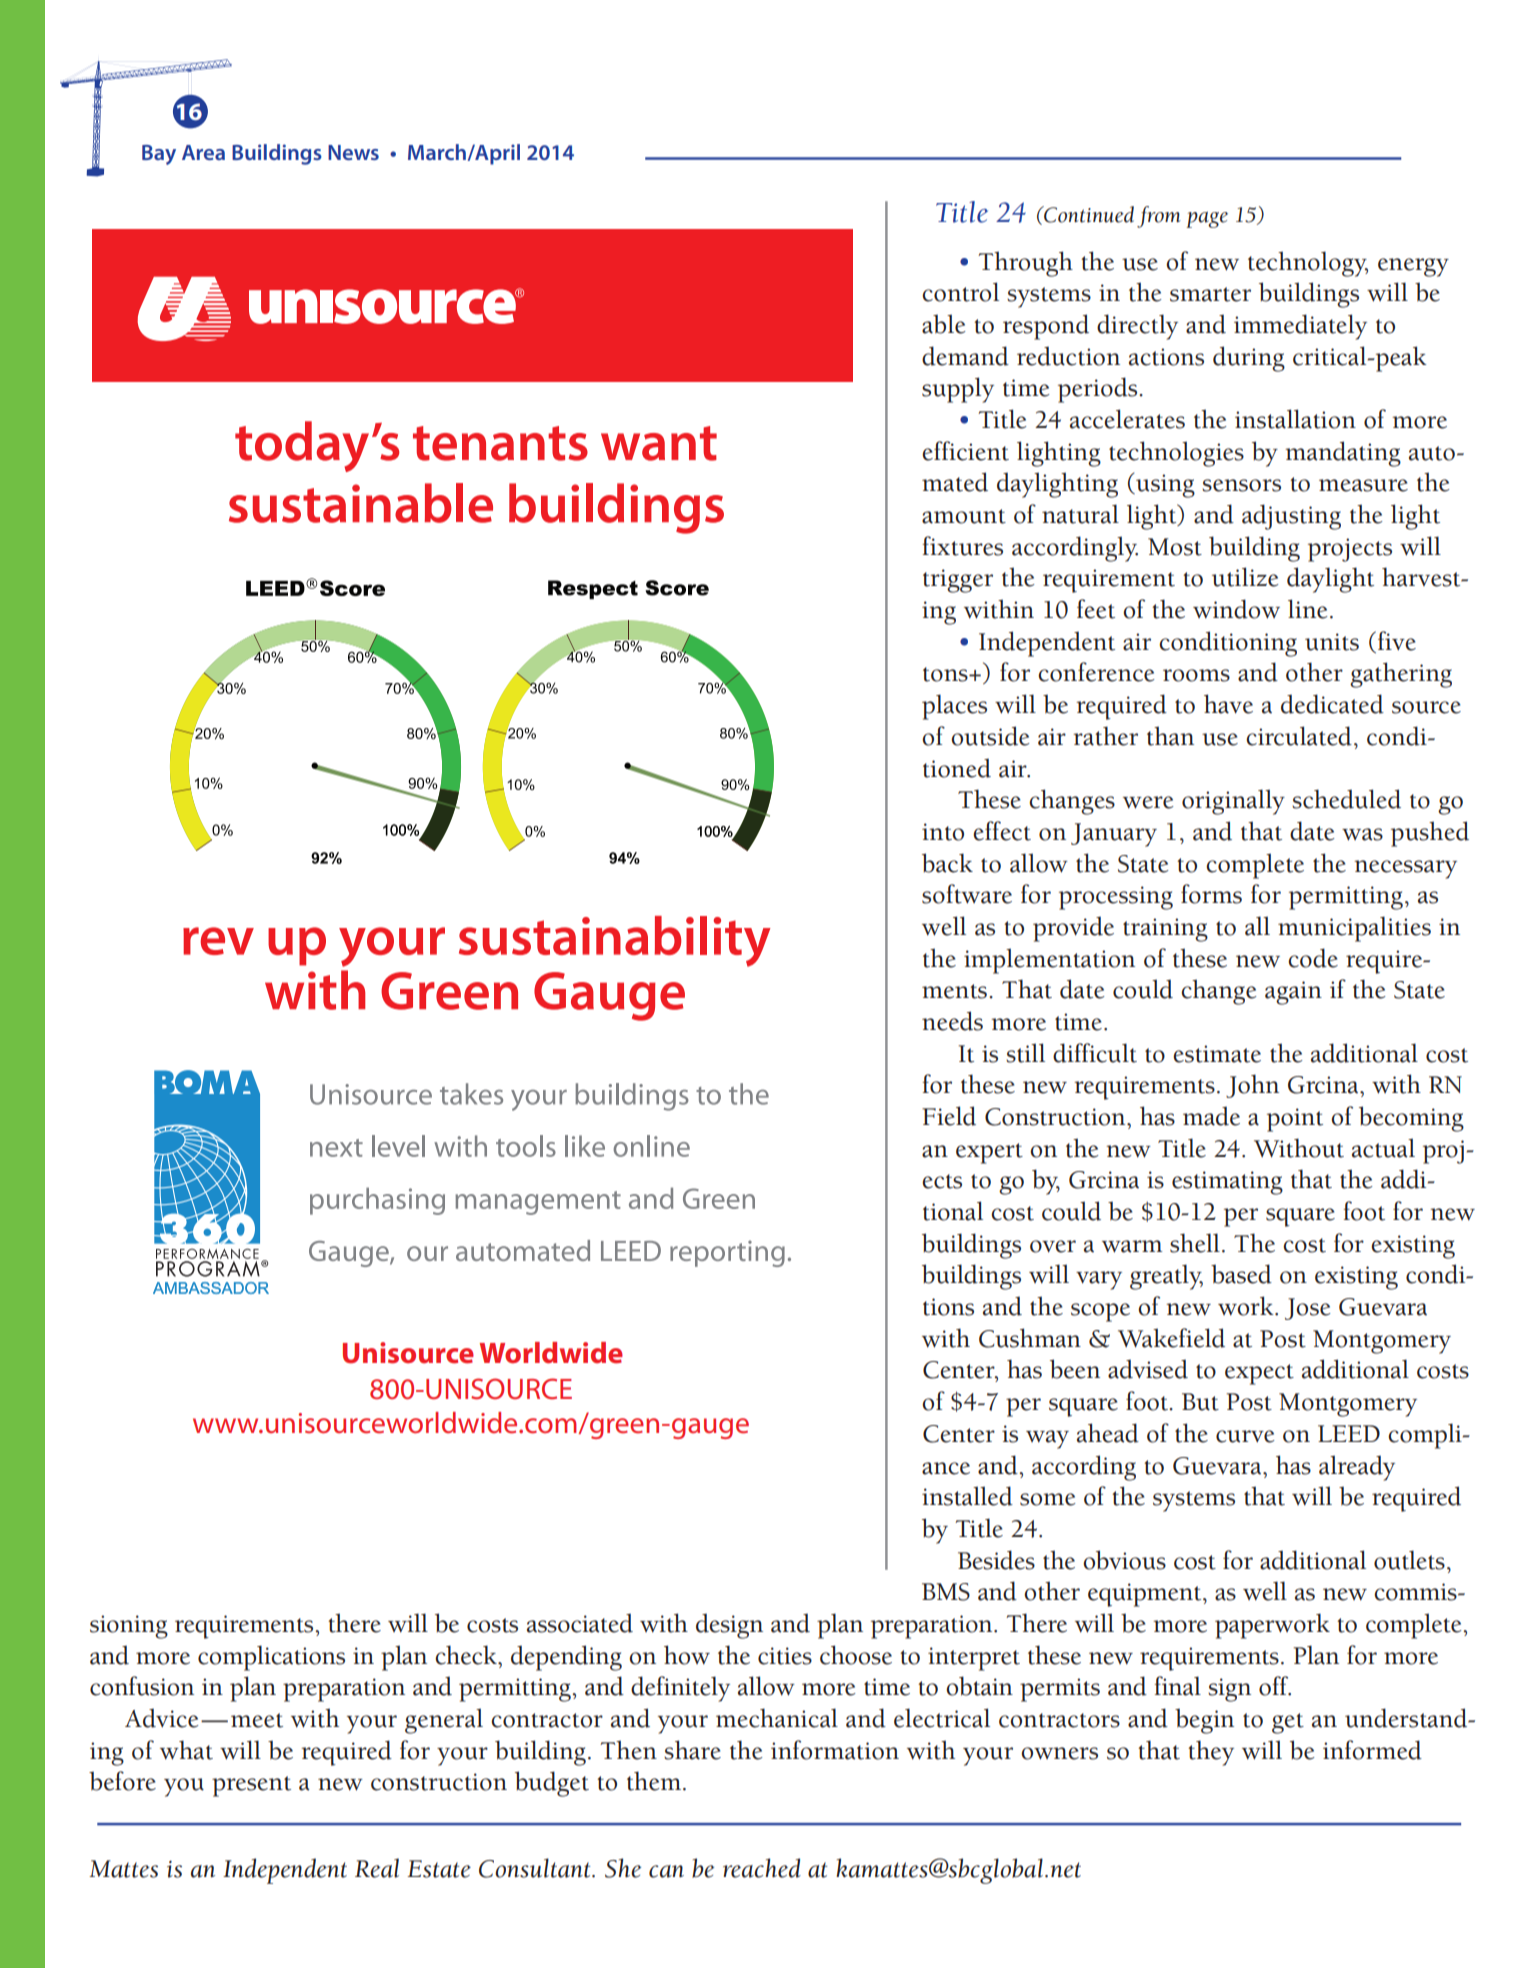  What do you see at coordinates (1293, 993) in the document?
I see `again` at bounding box center [1293, 993].
